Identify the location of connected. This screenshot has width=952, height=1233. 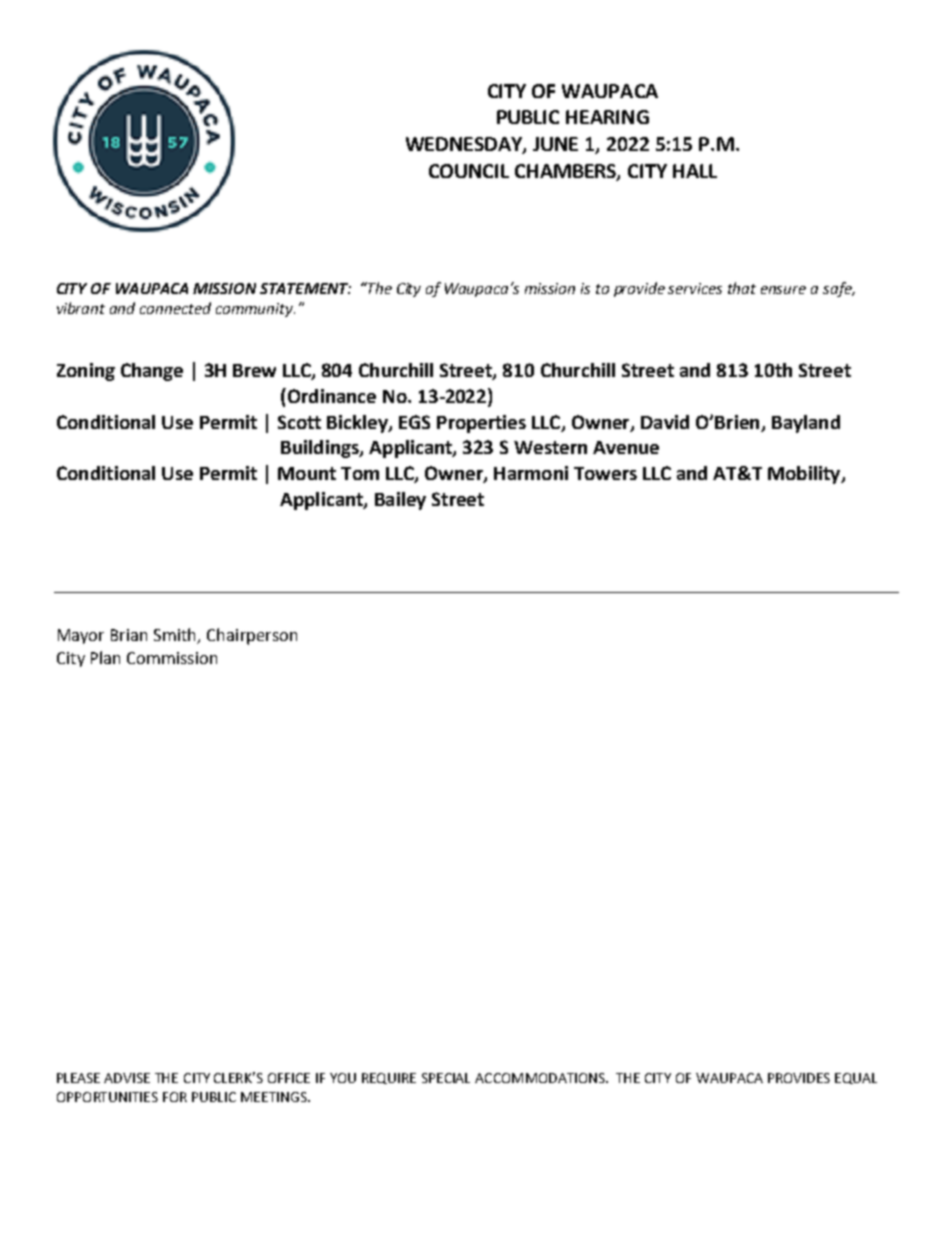
(175, 308).
